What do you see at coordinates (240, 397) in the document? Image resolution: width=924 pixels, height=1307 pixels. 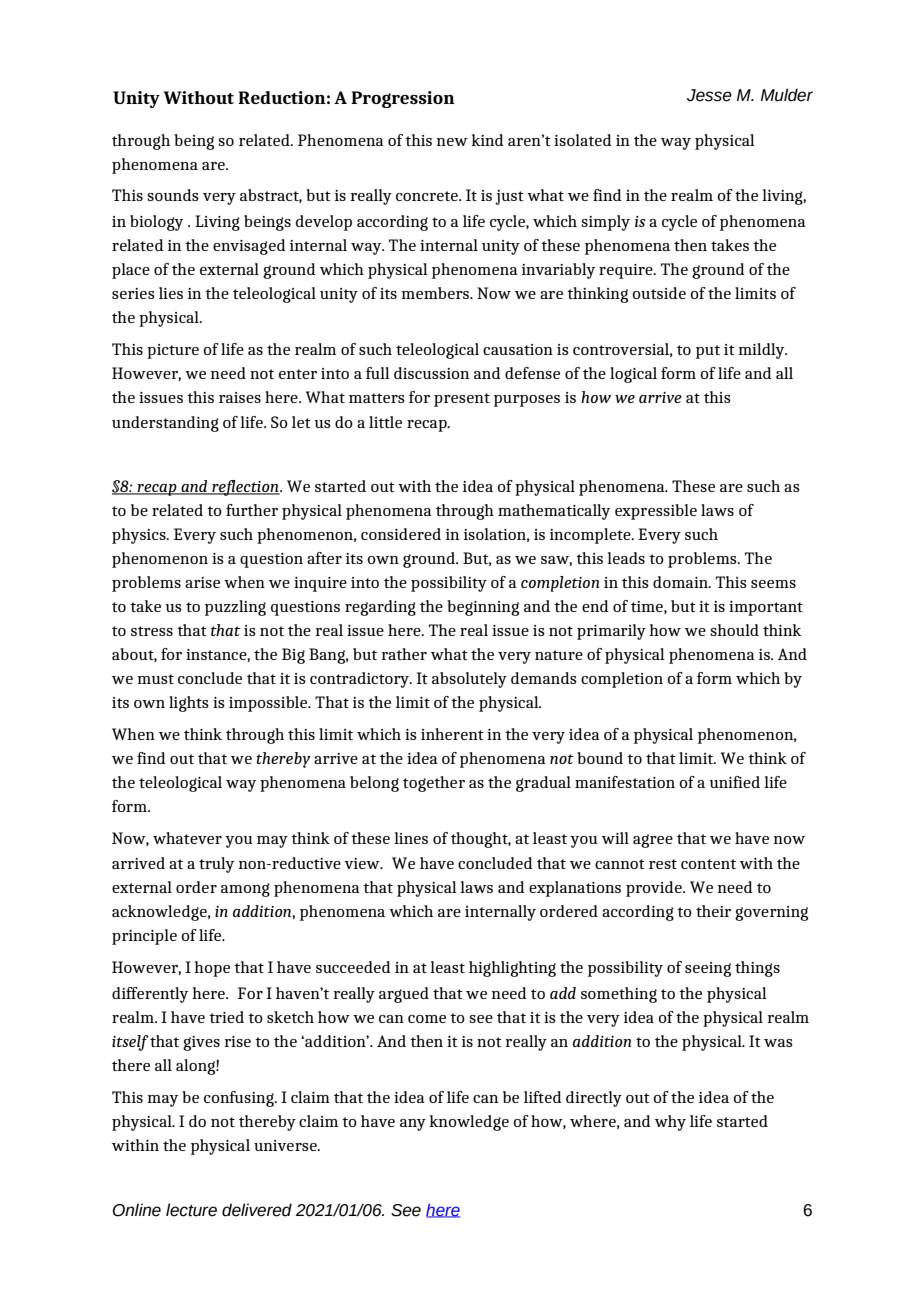 I see `raises` at bounding box center [240, 397].
